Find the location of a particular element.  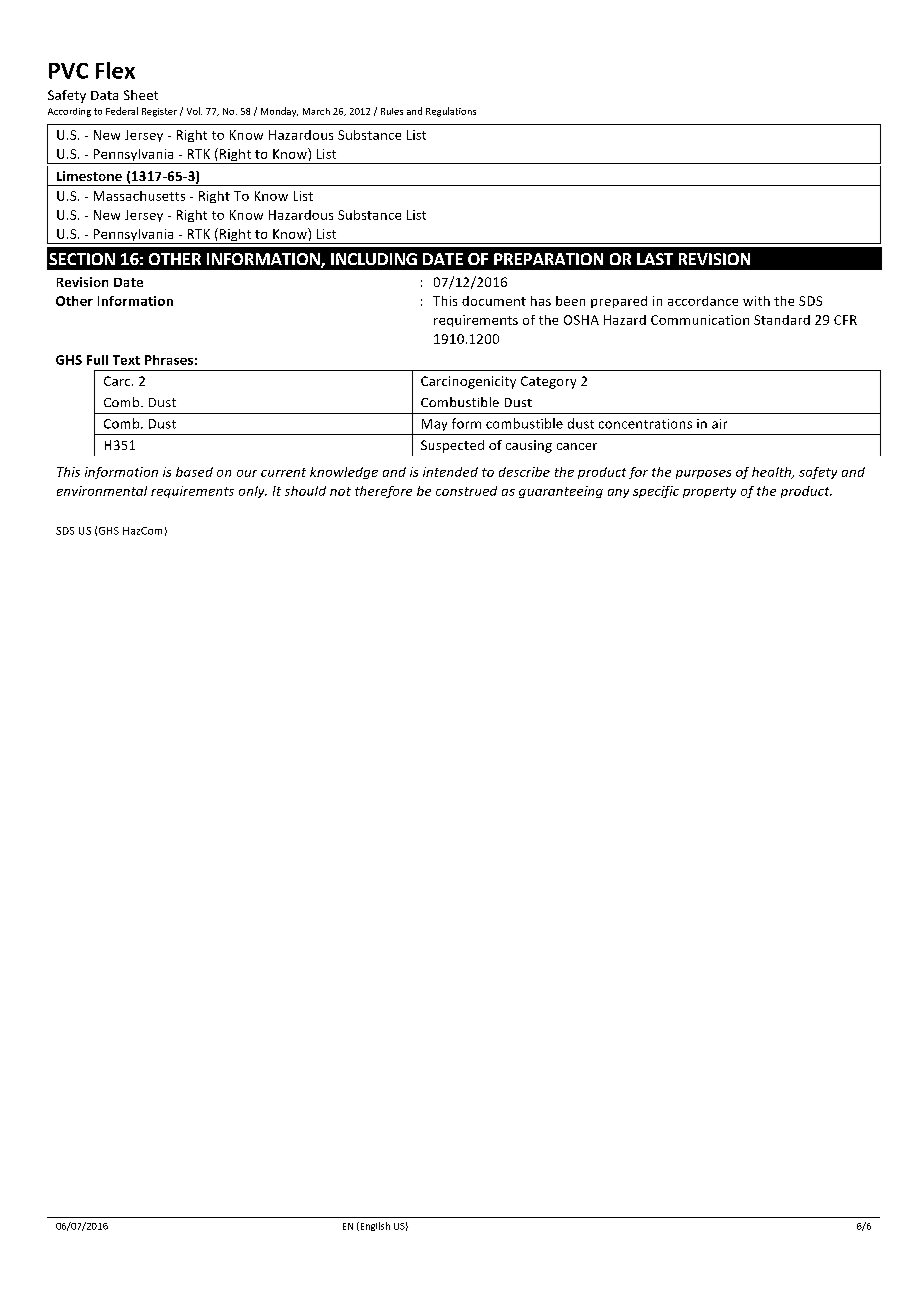

Register is located at coordinates (159, 112).
